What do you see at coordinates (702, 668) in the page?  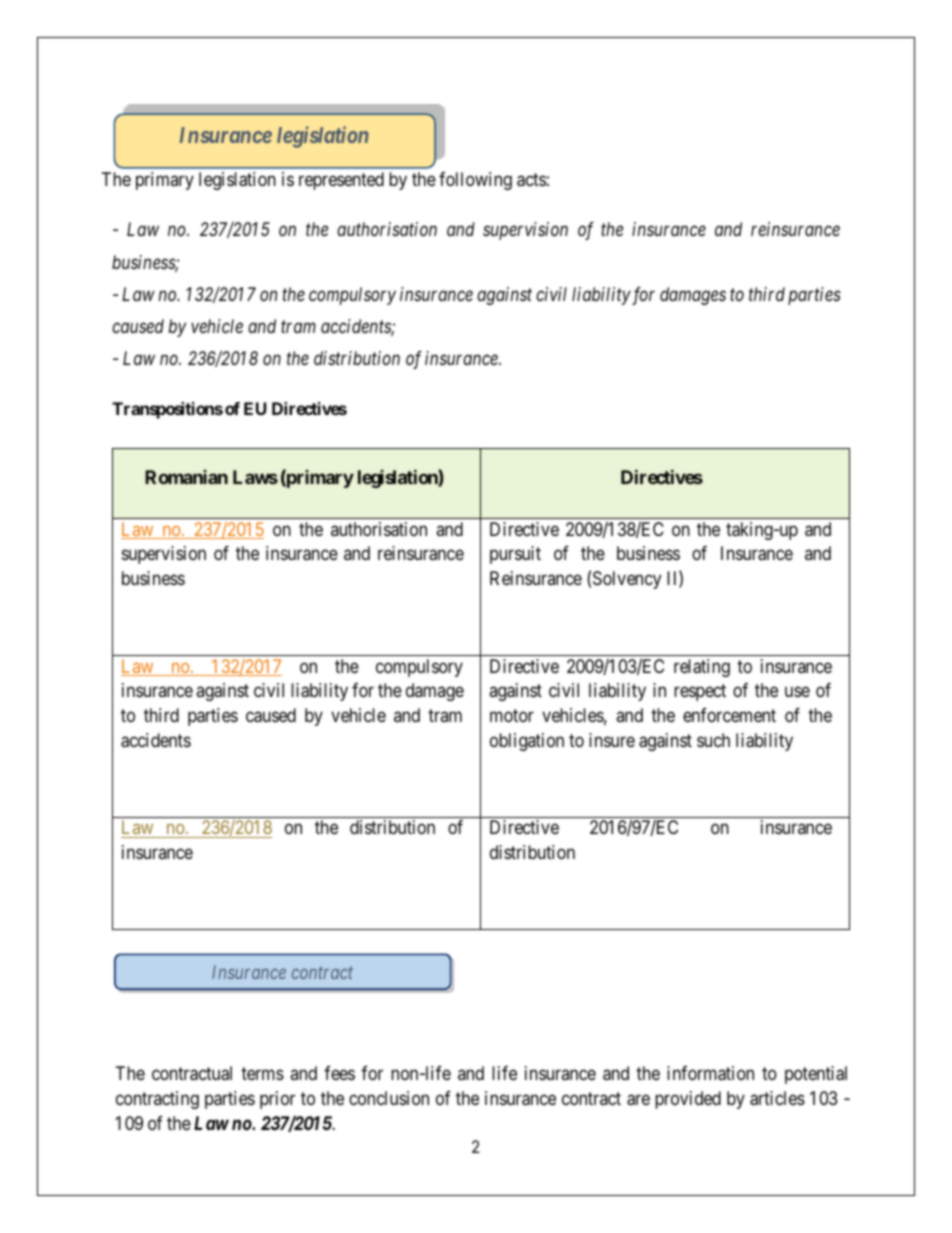 I see `relating` at bounding box center [702, 668].
